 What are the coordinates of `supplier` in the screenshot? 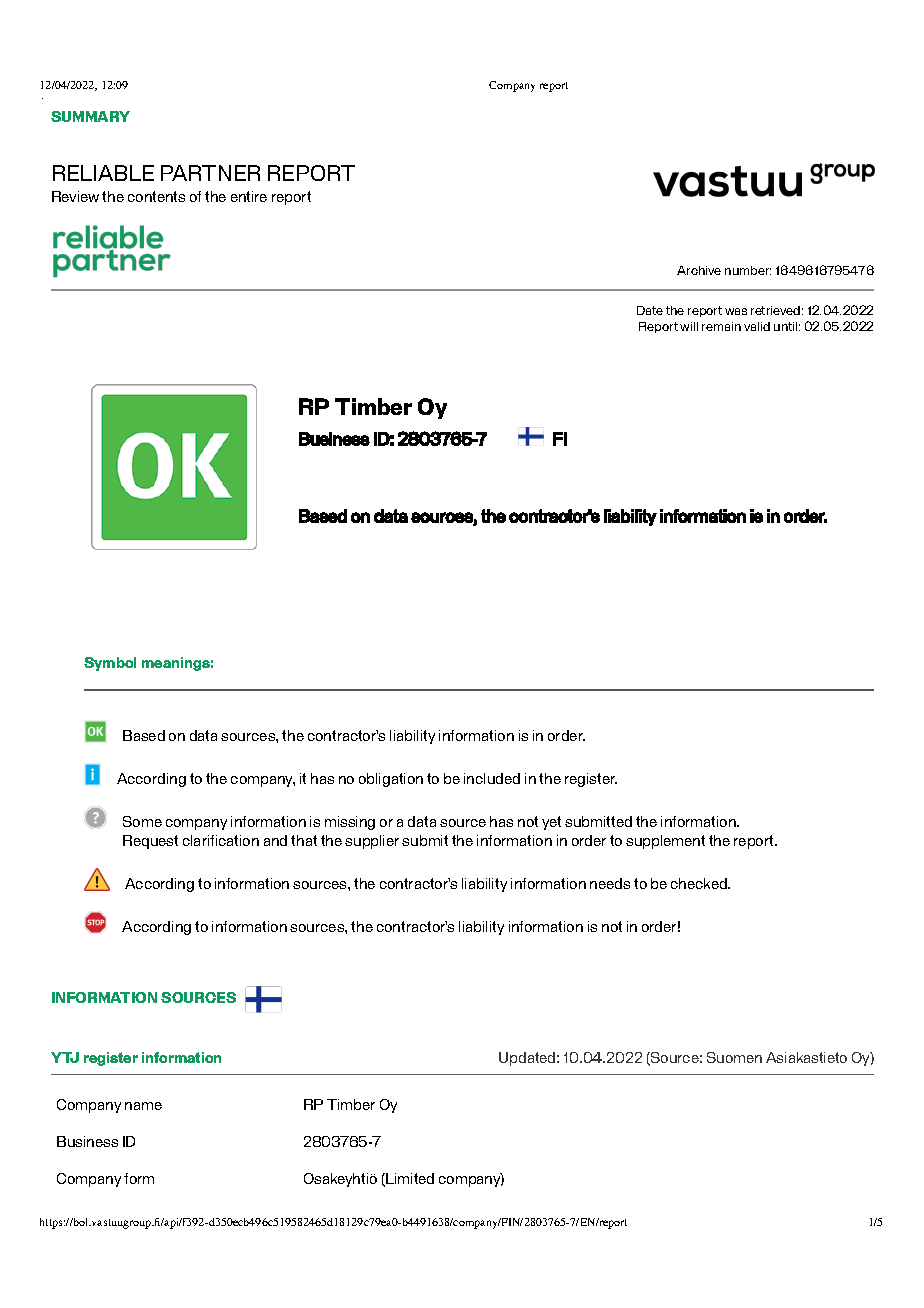 It's located at (372, 842).
